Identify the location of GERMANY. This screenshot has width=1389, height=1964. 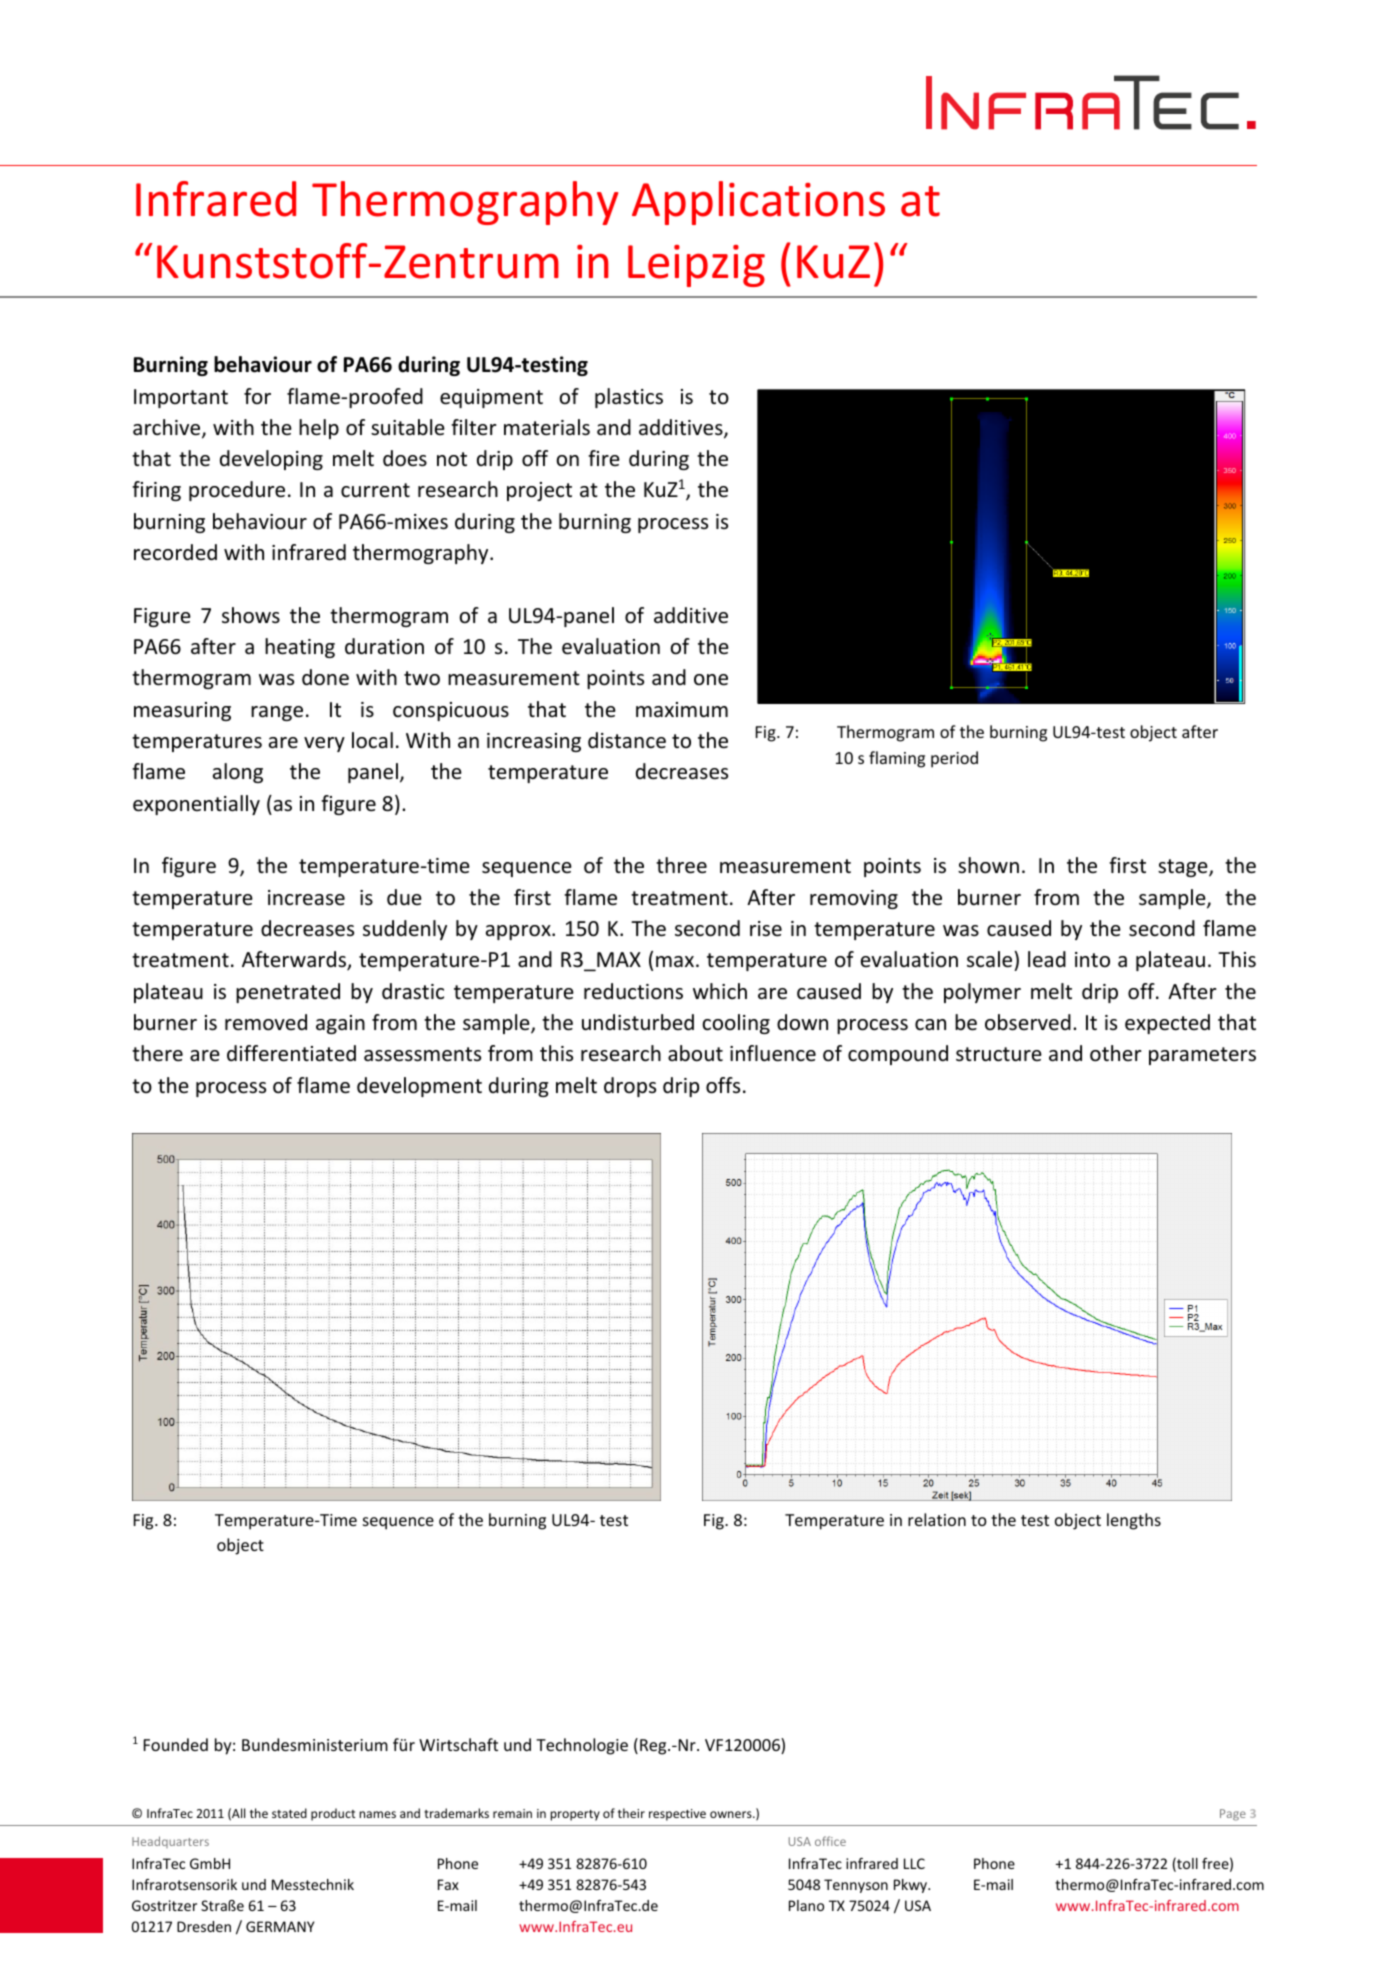
(280, 1926).
